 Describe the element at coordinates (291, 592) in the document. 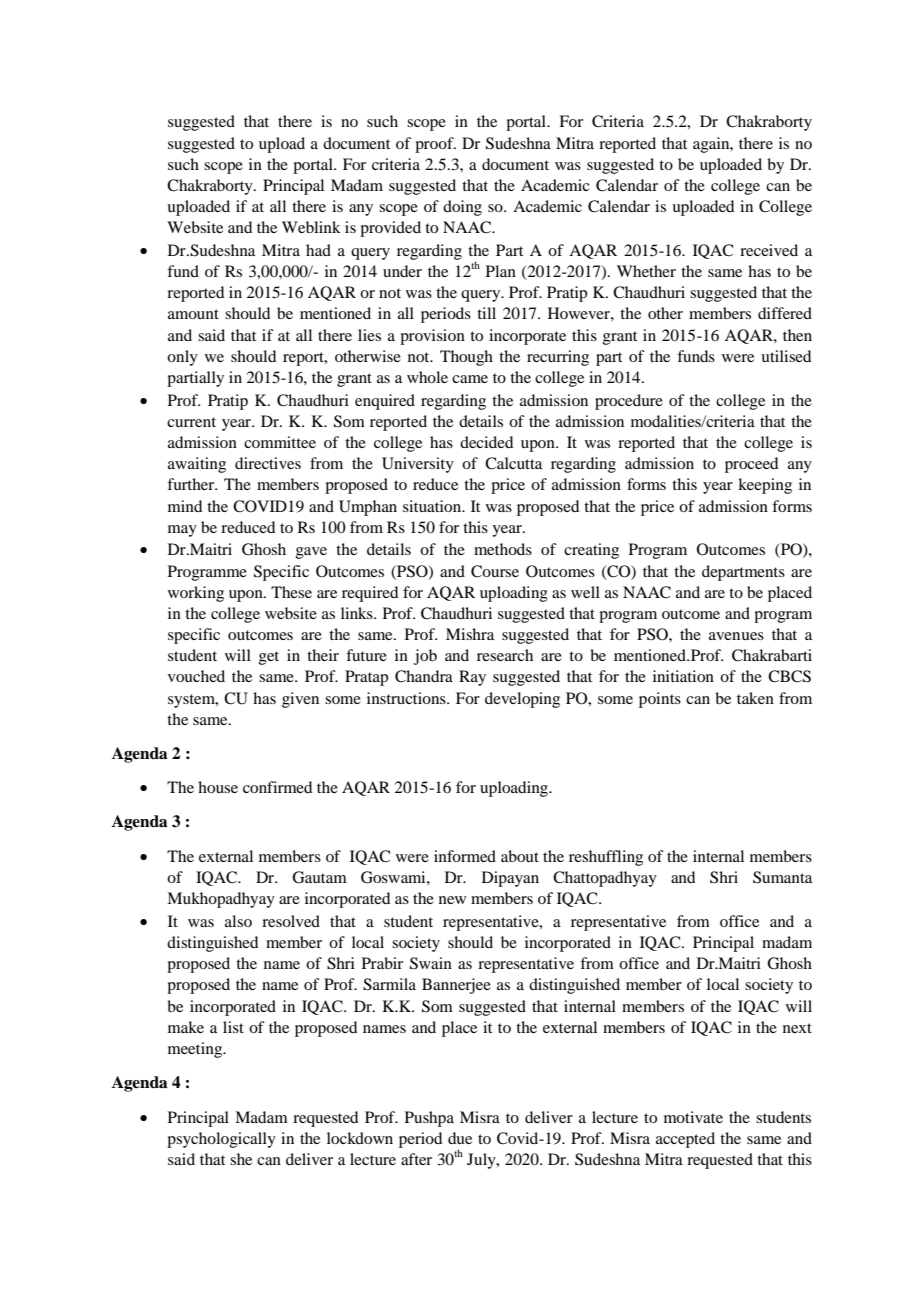

I see `These` at that location.
